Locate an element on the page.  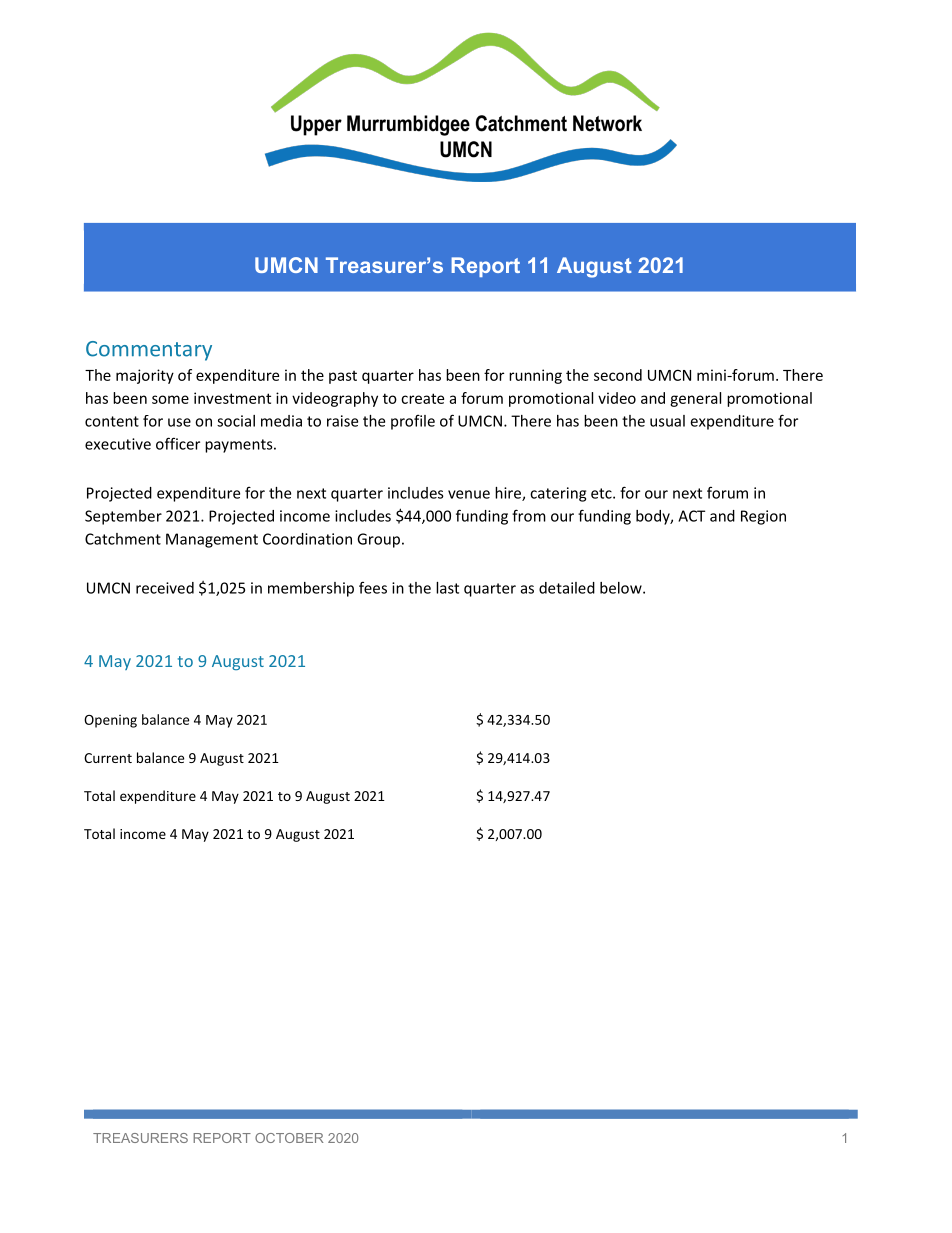
majority is located at coordinates (145, 376).
